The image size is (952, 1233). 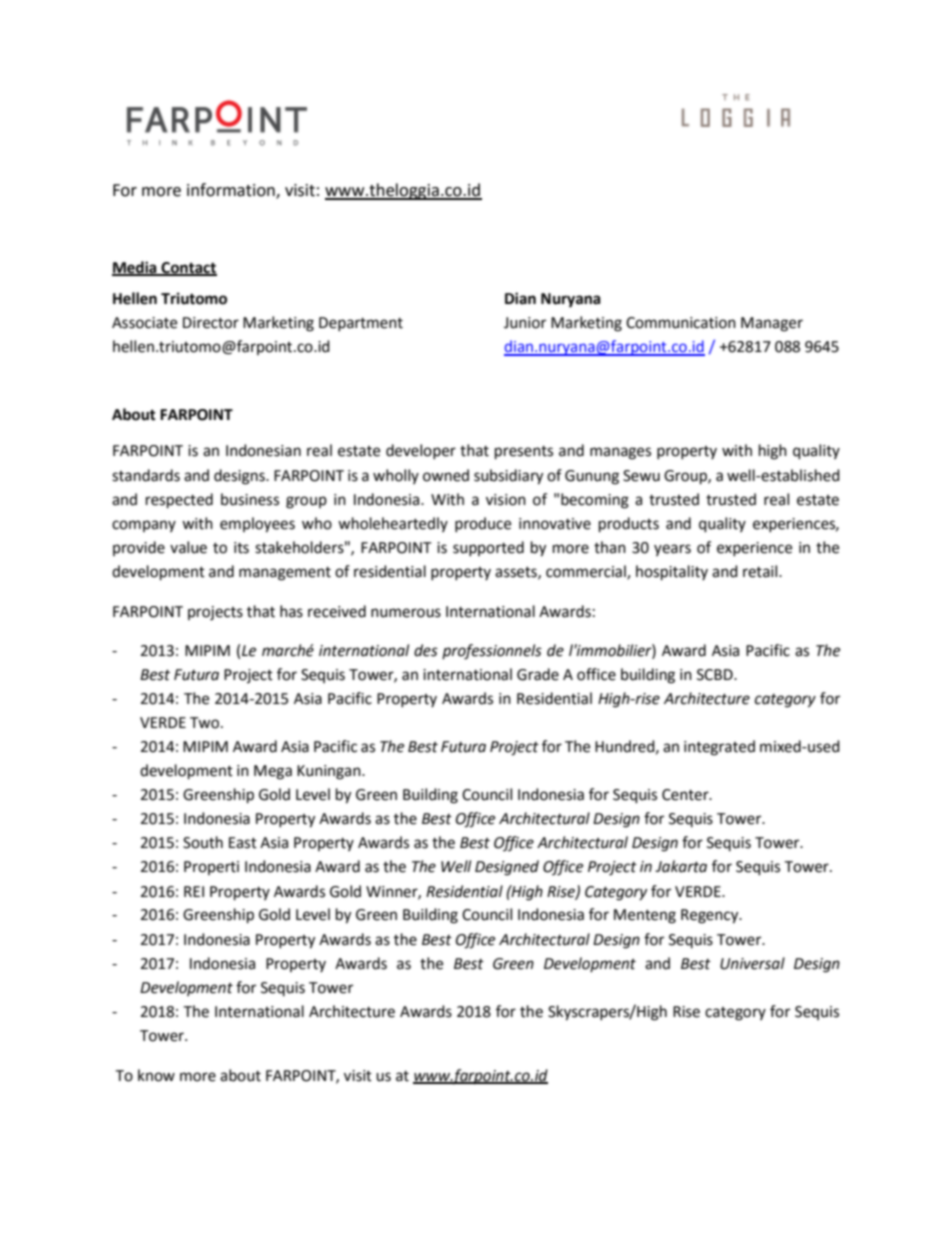 What do you see at coordinates (406, 613) in the document?
I see `numerous` at bounding box center [406, 613].
